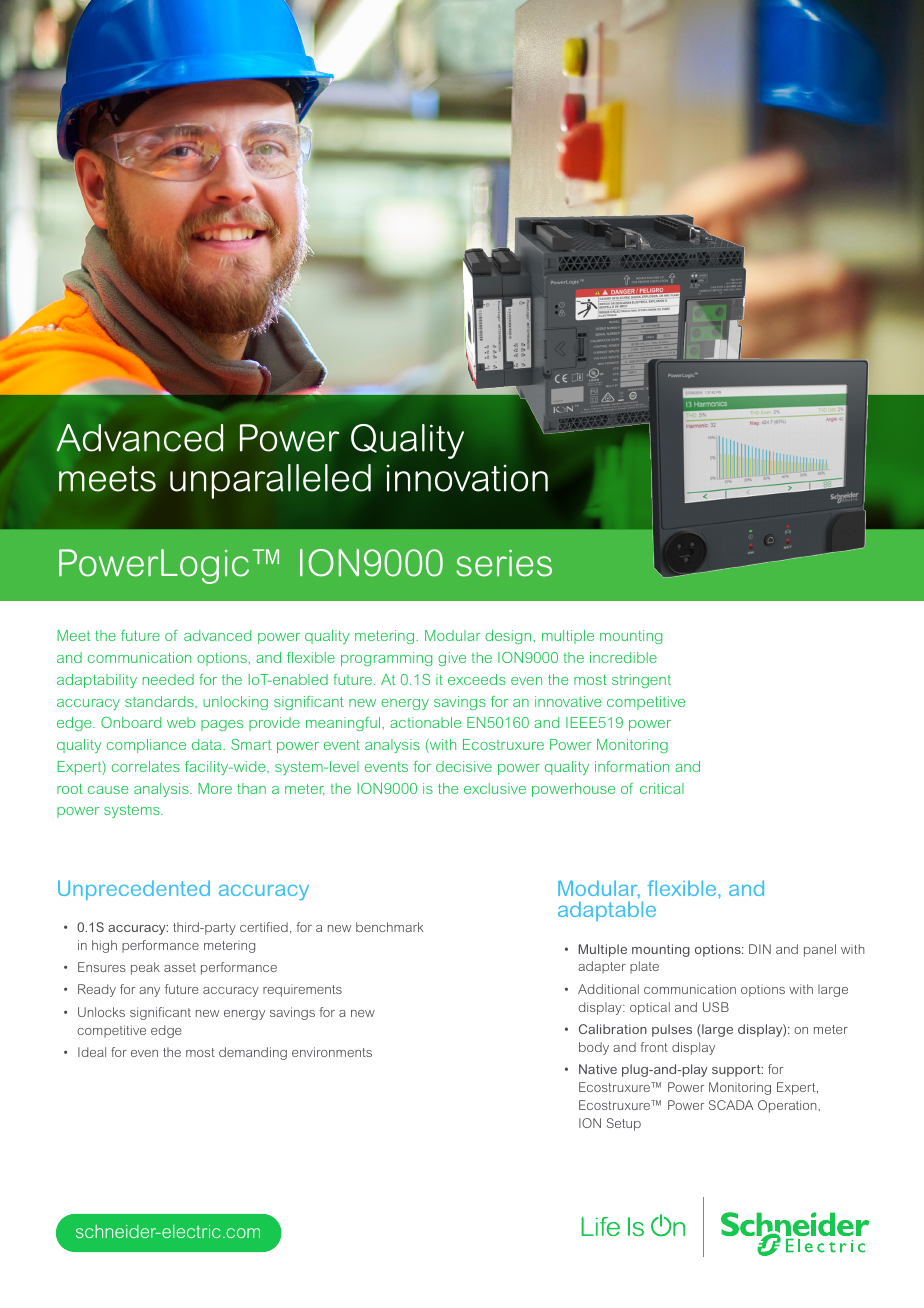  Describe the element at coordinates (504, 563) in the document. I see `series` at that location.
